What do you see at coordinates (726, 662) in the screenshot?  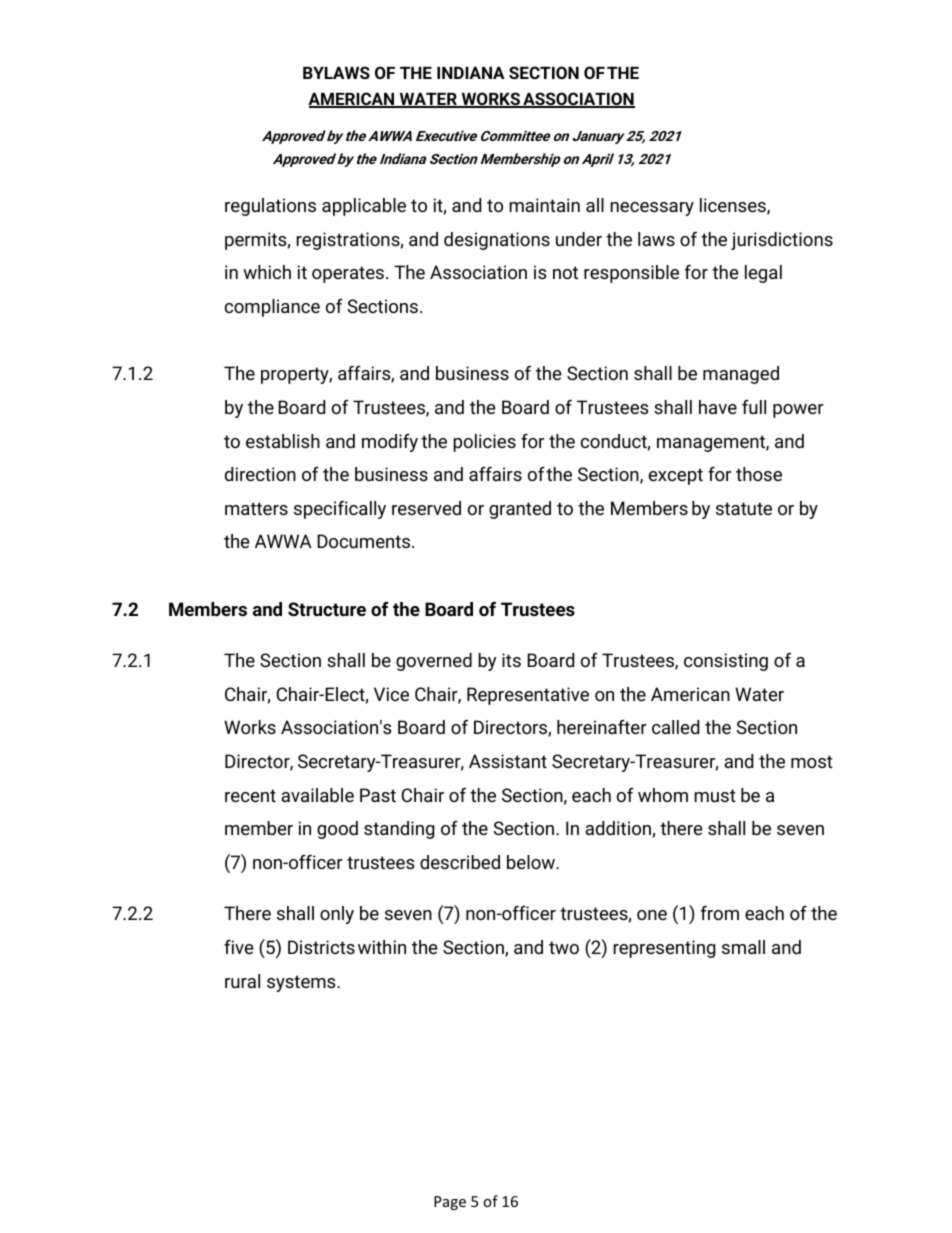 I see `consisting` at bounding box center [726, 662].
